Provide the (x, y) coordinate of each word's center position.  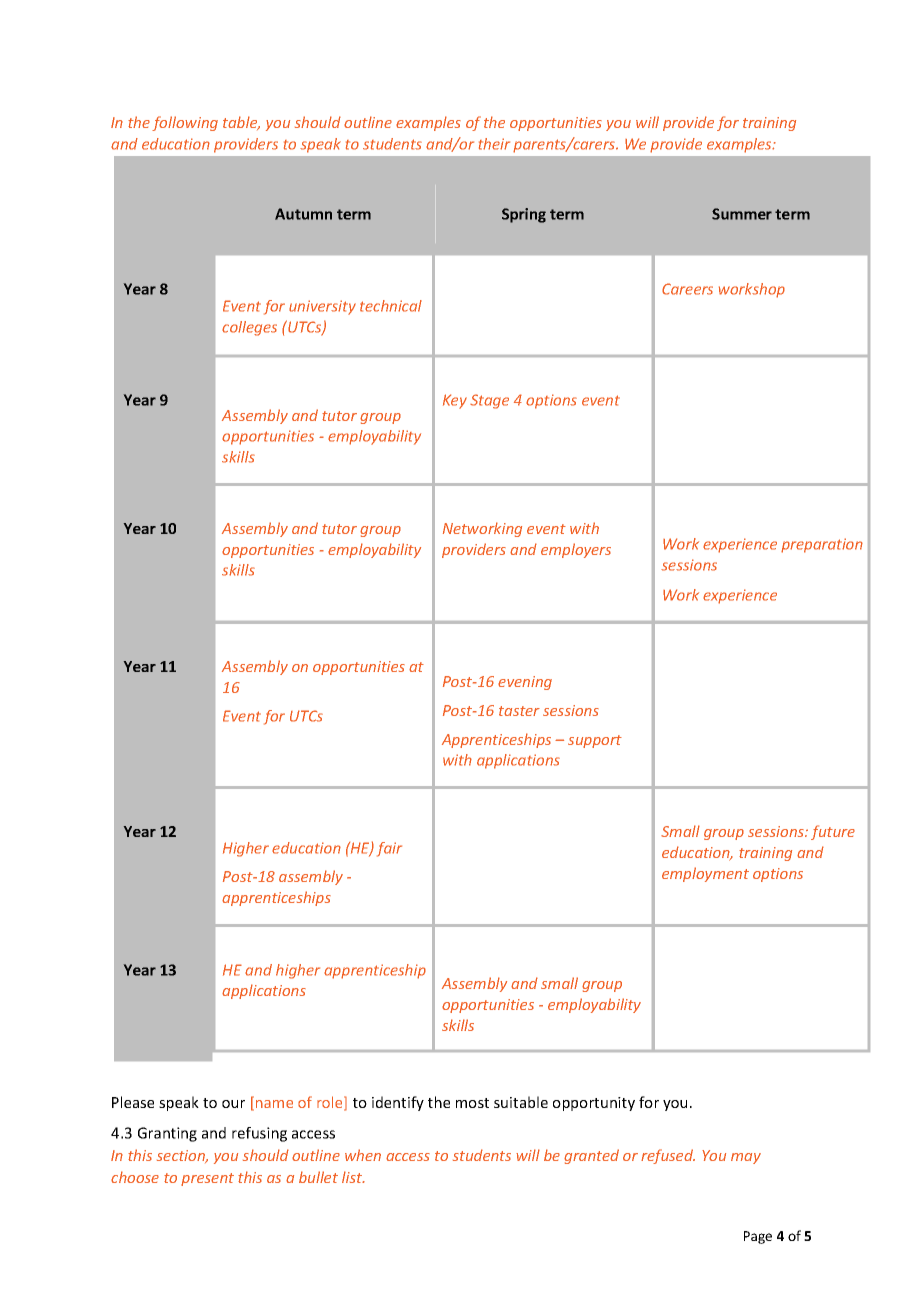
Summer (742, 214)
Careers (687, 289)
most (472, 1103)
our (233, 1104)
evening (525, 683)
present (207, 1179)
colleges (249, 328)
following (185, 123)
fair (389, 849)
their (494, 144)
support (595, 741)
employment (705, 874)
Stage (489, 401)
